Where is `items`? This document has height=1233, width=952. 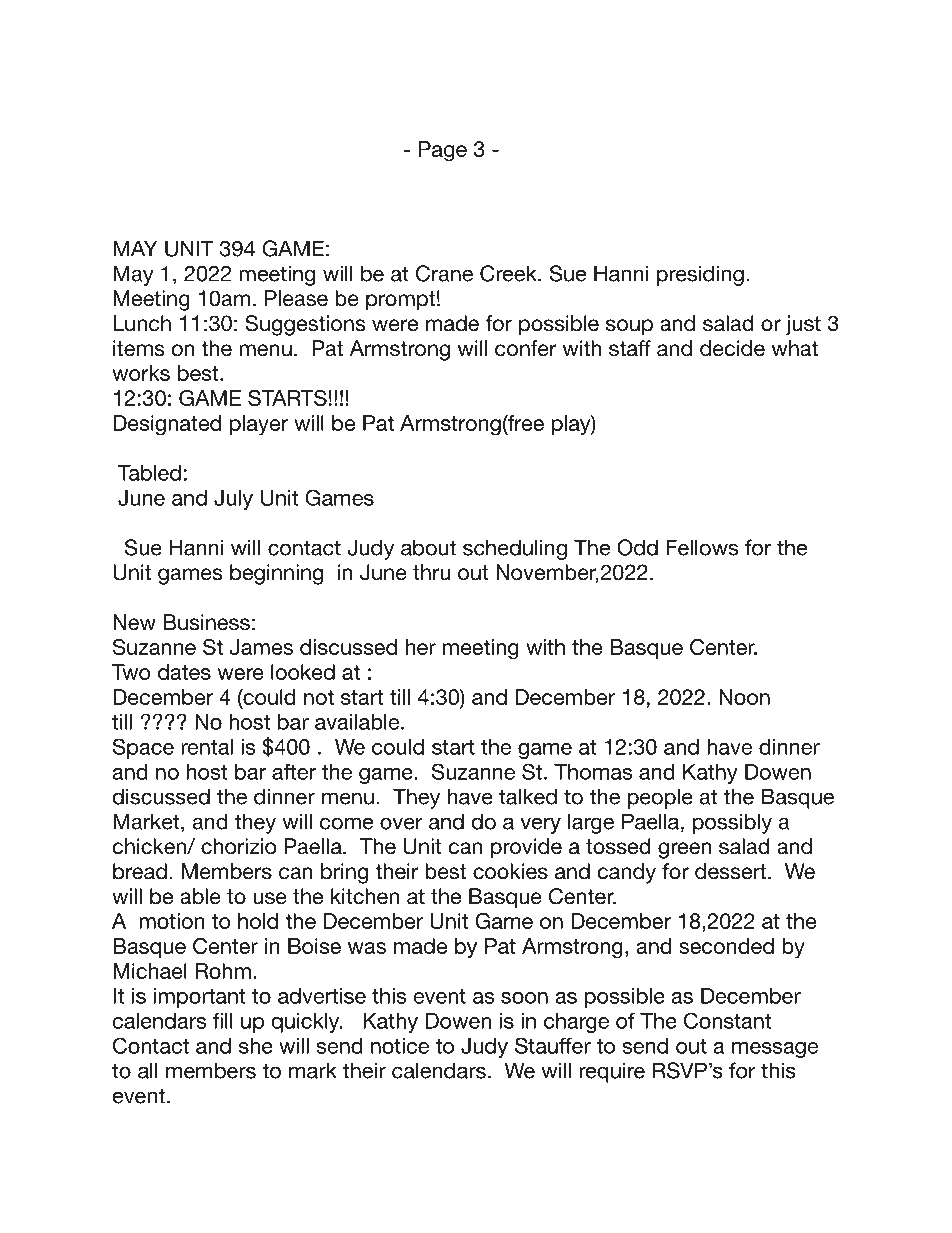
items is located at coordinates (139, 348).
